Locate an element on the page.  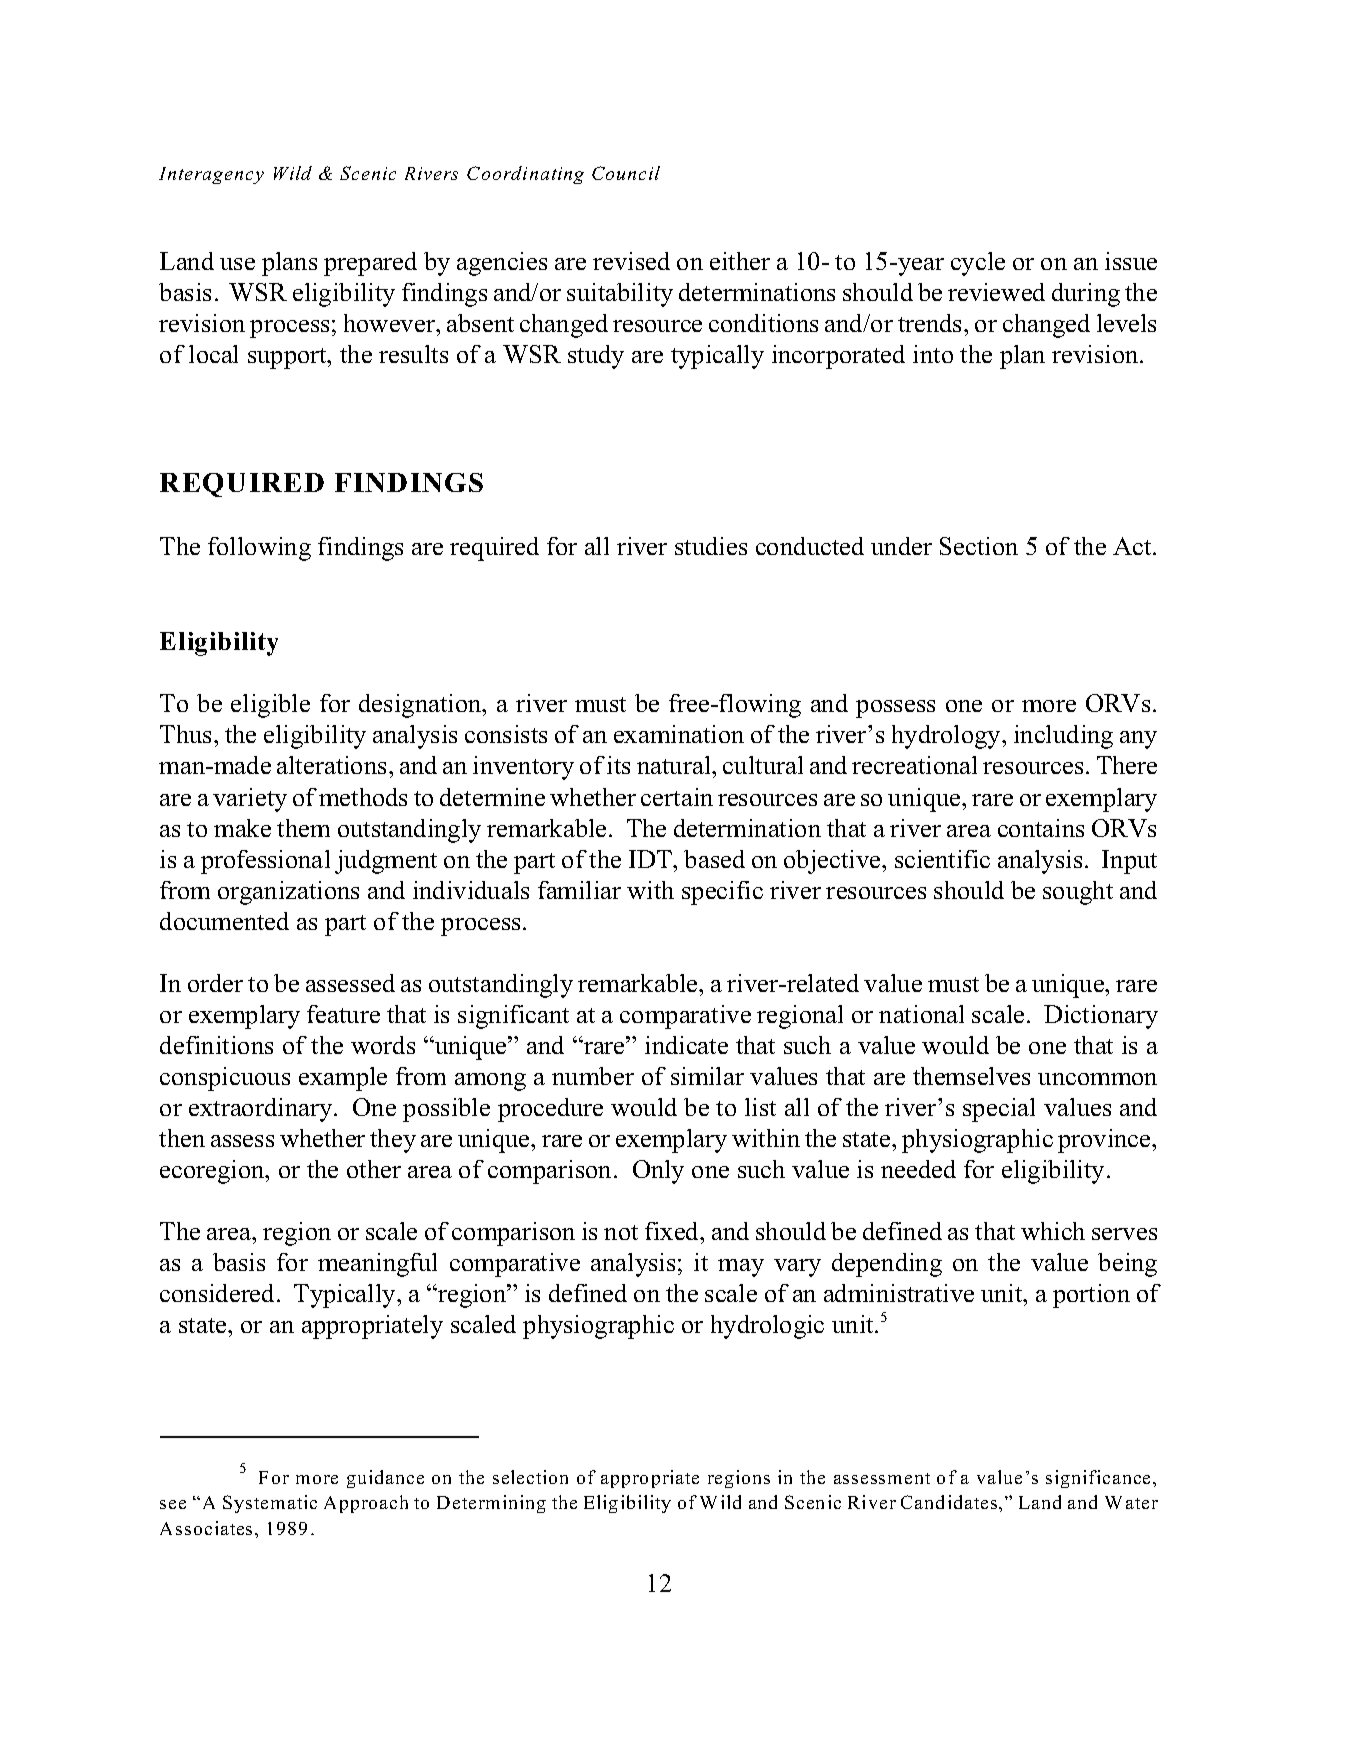
professional is located at coordinates (265, 862).
